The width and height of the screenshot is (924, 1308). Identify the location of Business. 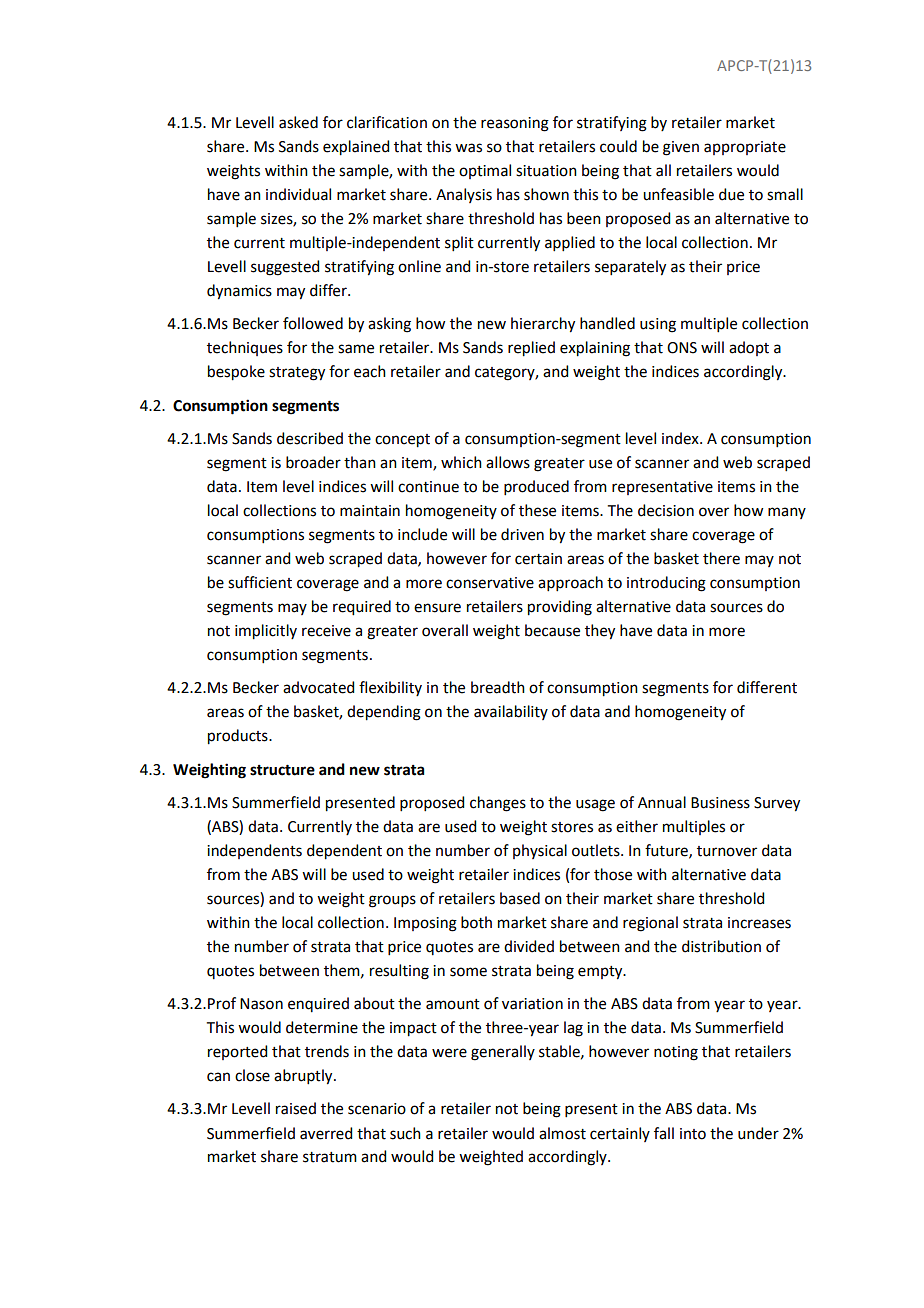
(720, 803).
